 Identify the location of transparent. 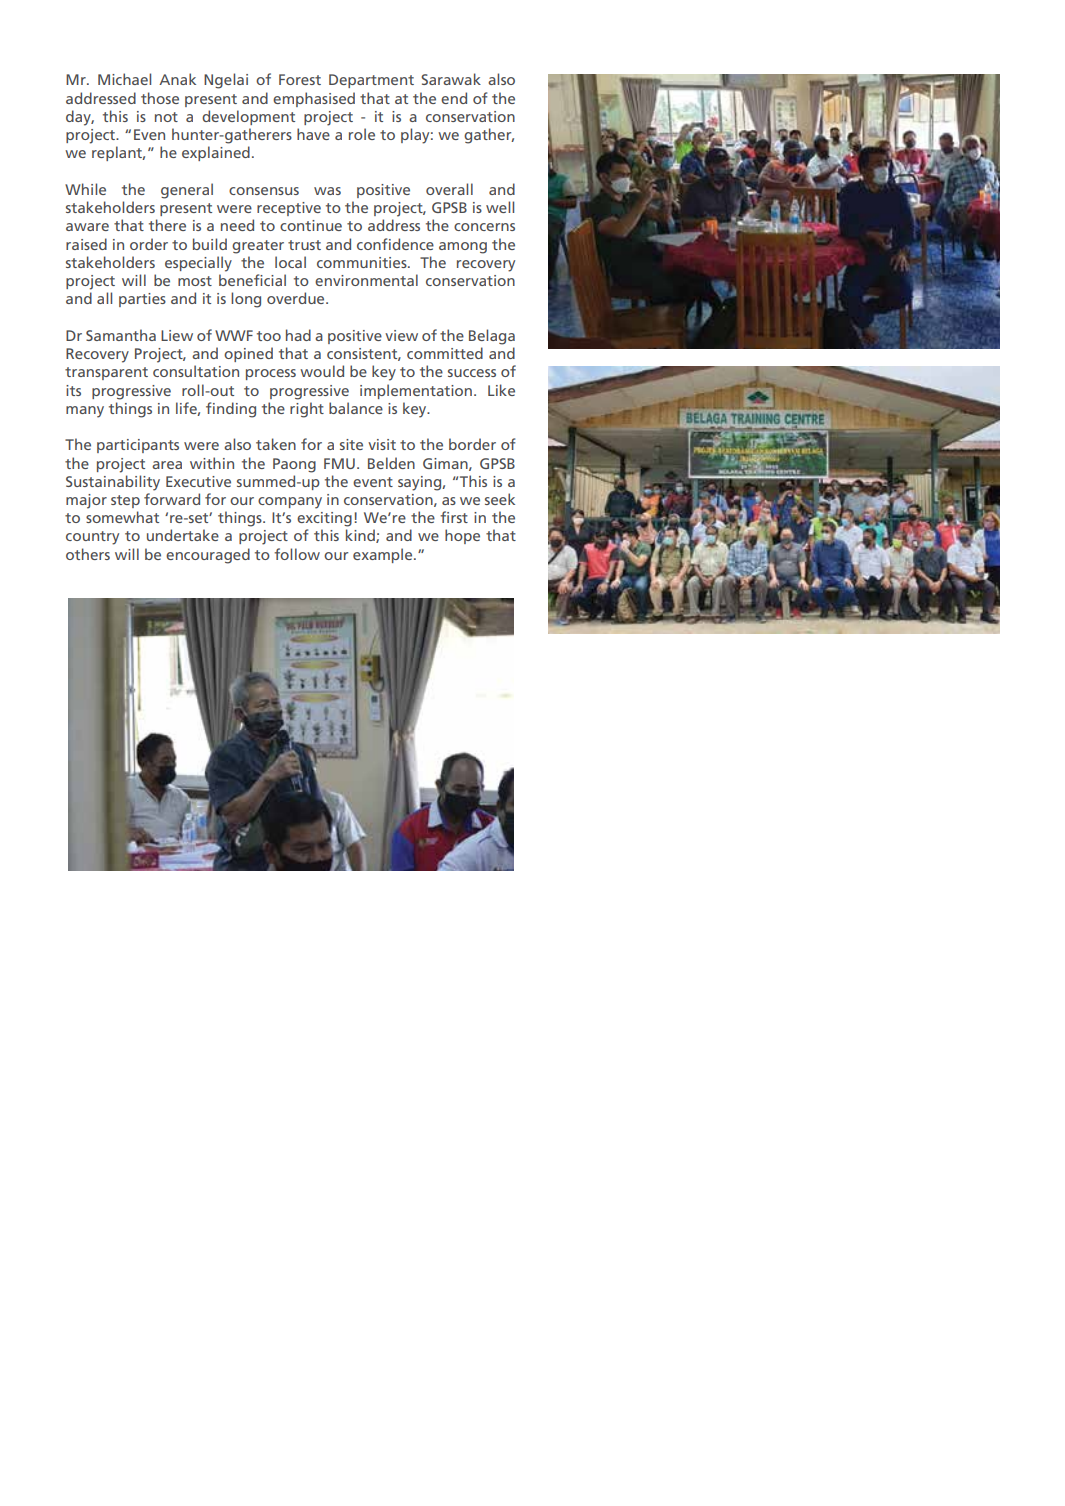
(106, 373).
